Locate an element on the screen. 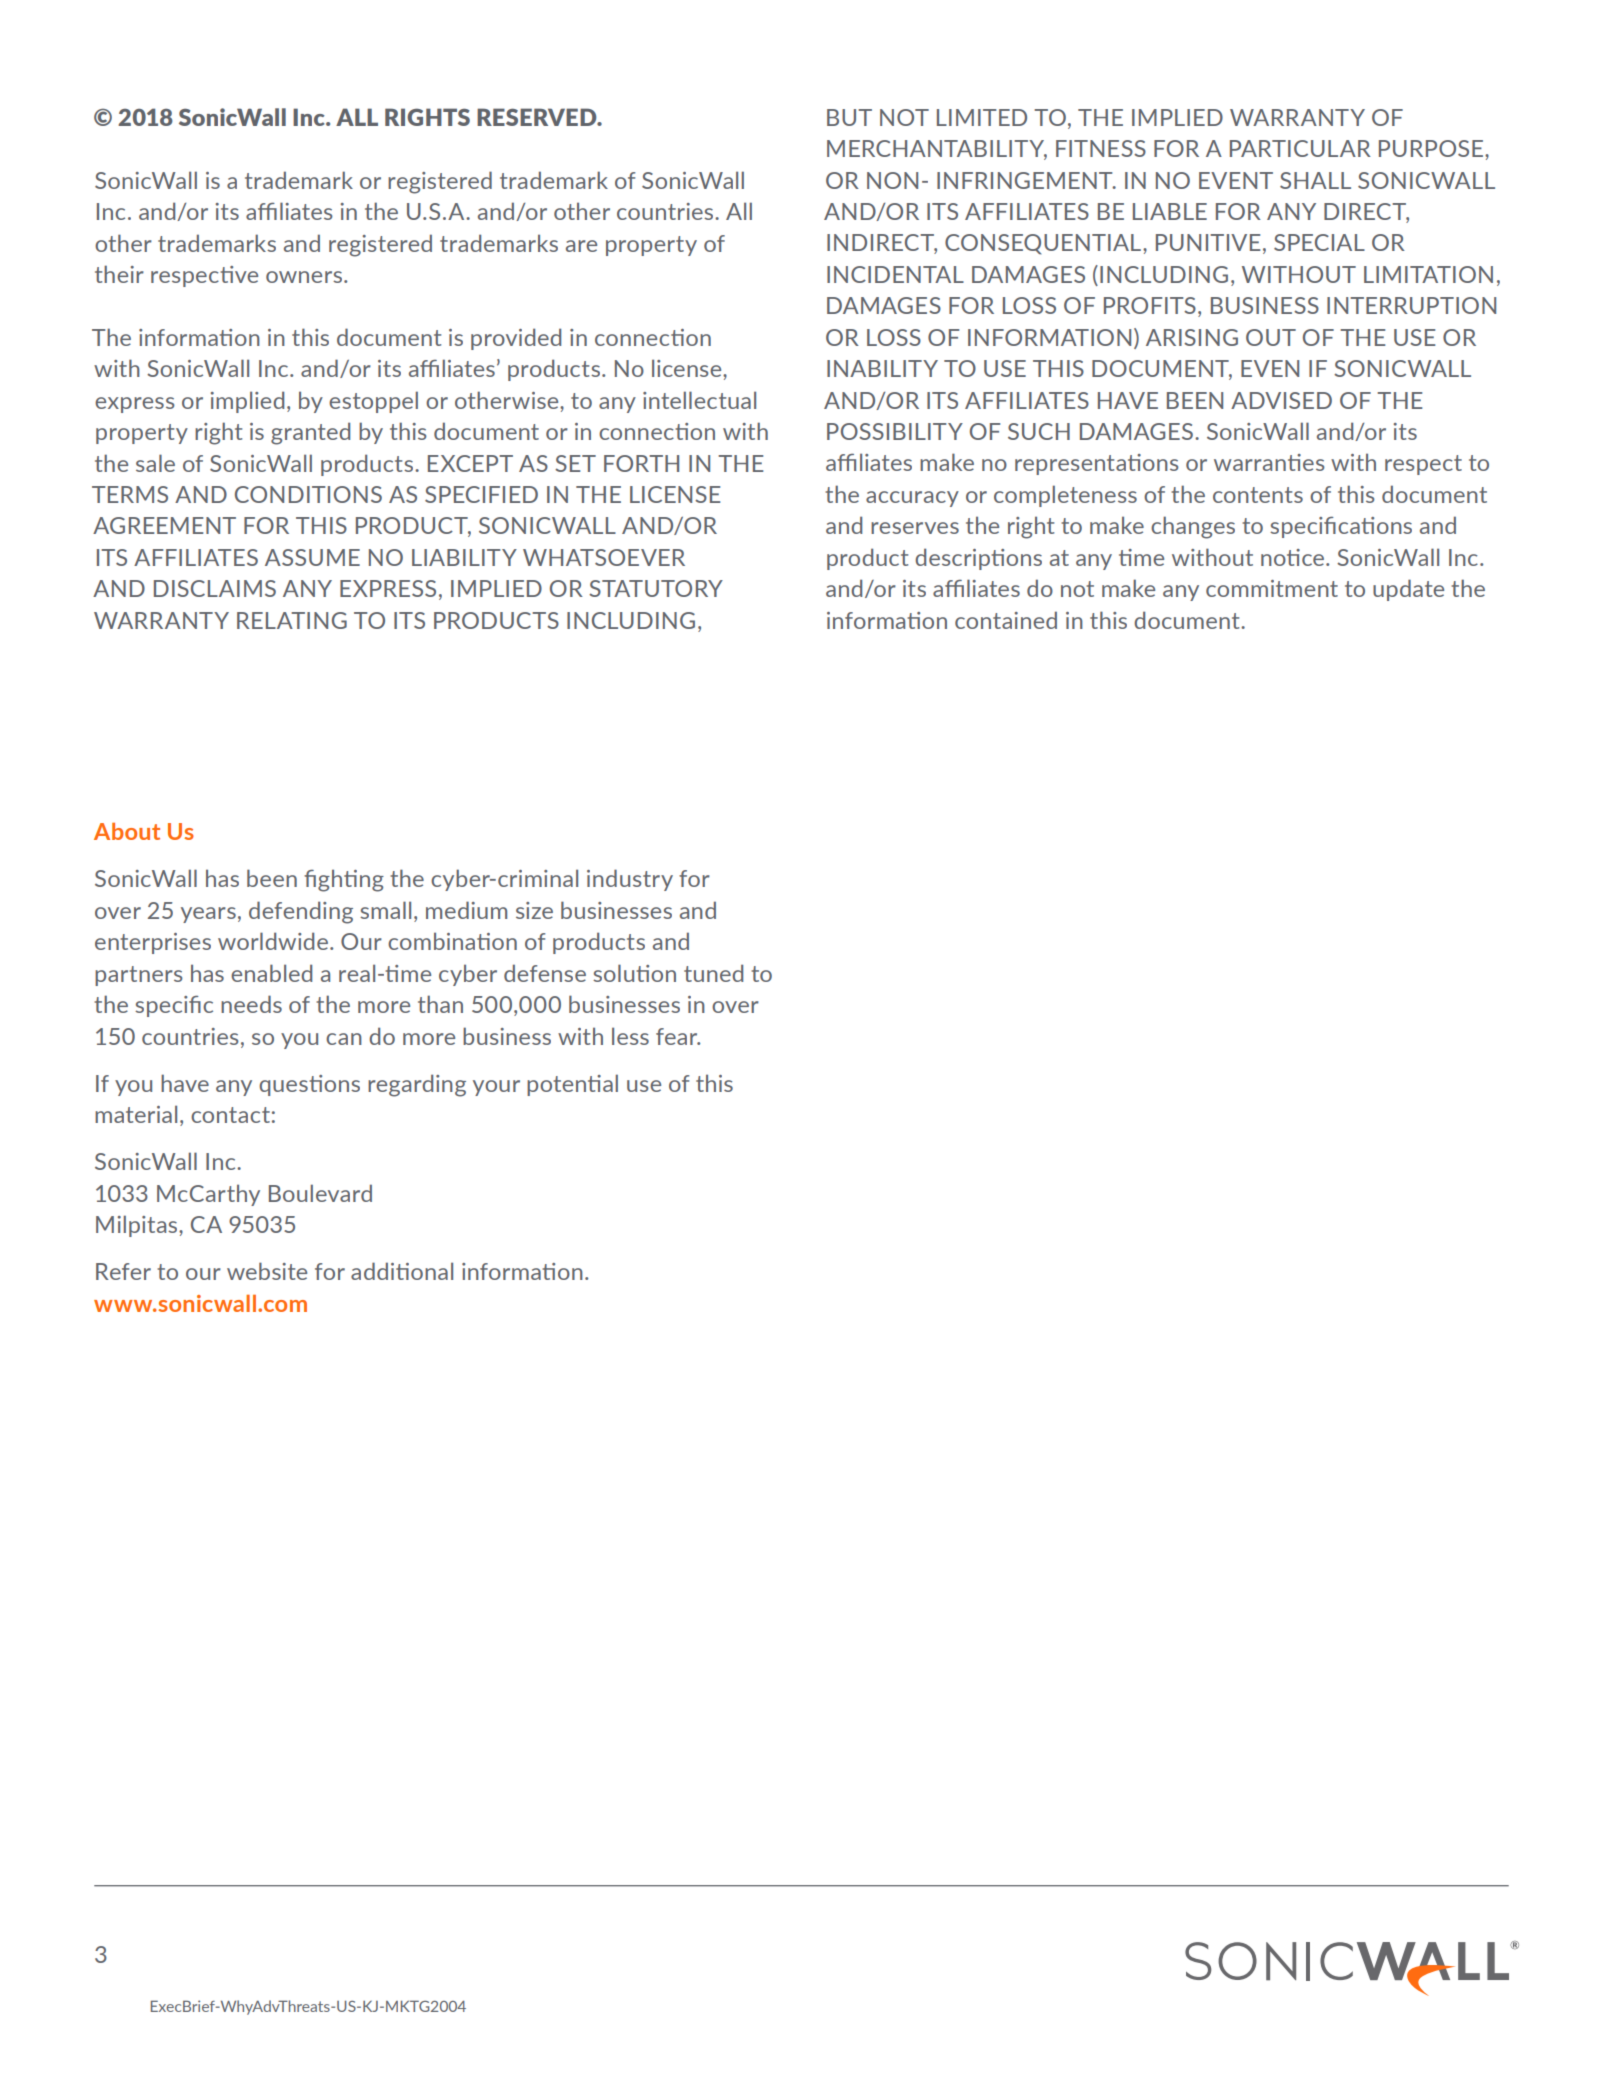 This screenshot has height=2075, width=1603. needs is located at coordinates (251, 1004).
